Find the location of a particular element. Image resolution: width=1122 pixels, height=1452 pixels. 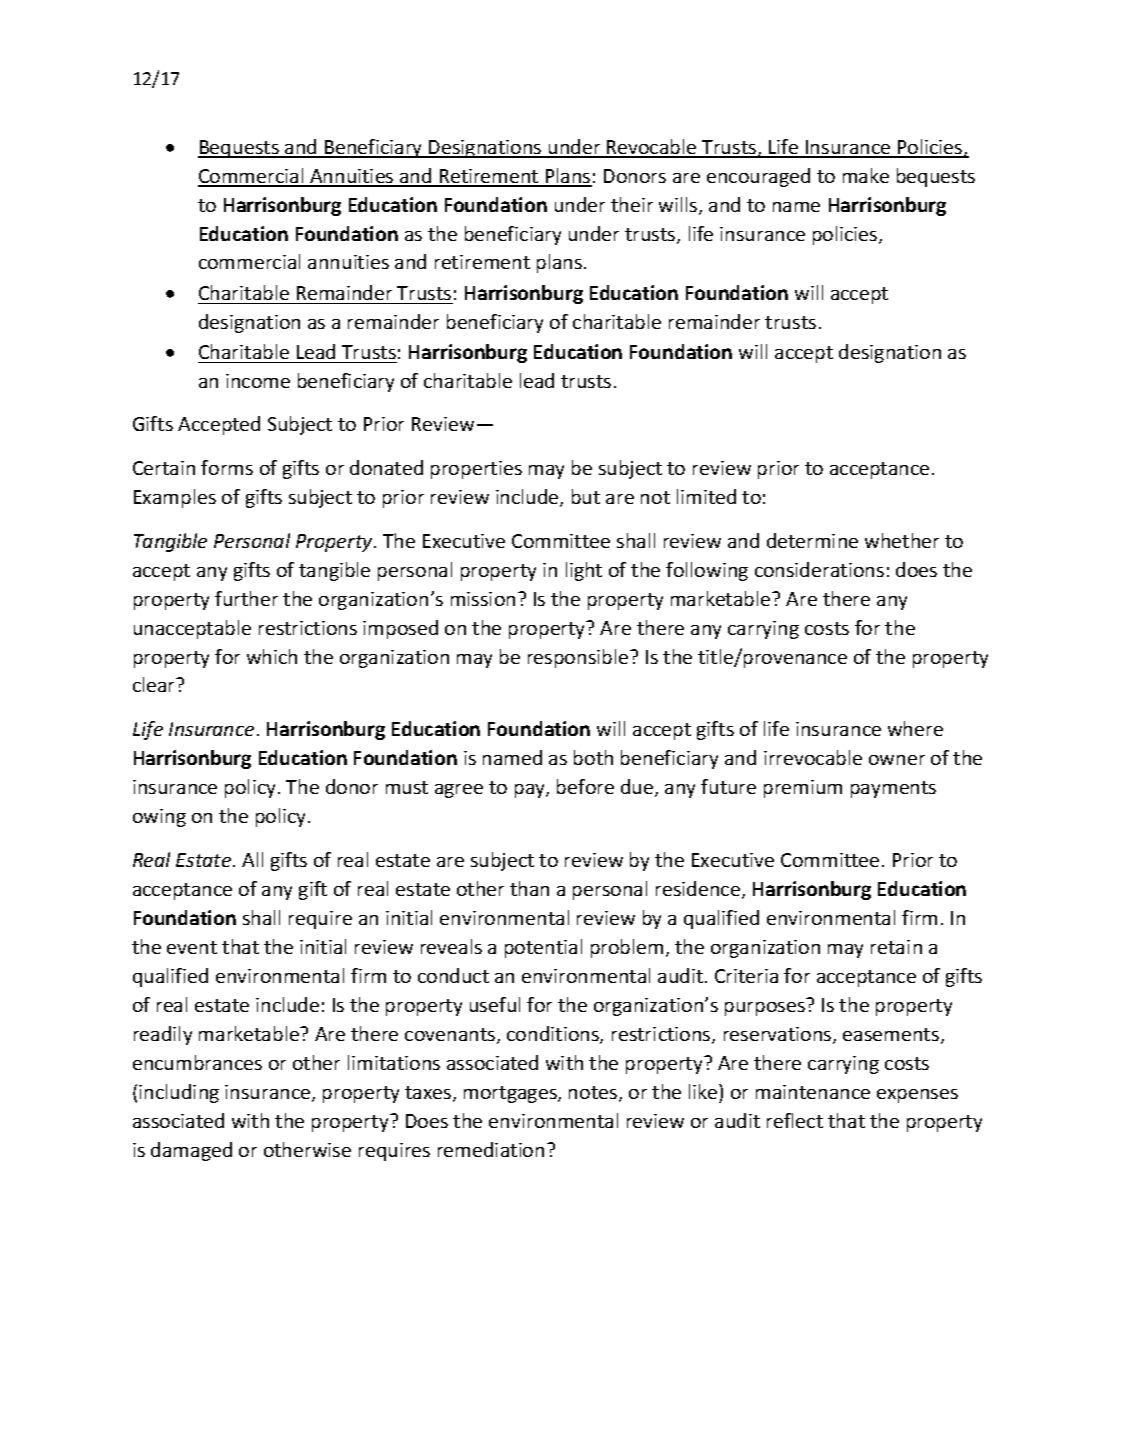

before is located at coordinates (585, 786).
